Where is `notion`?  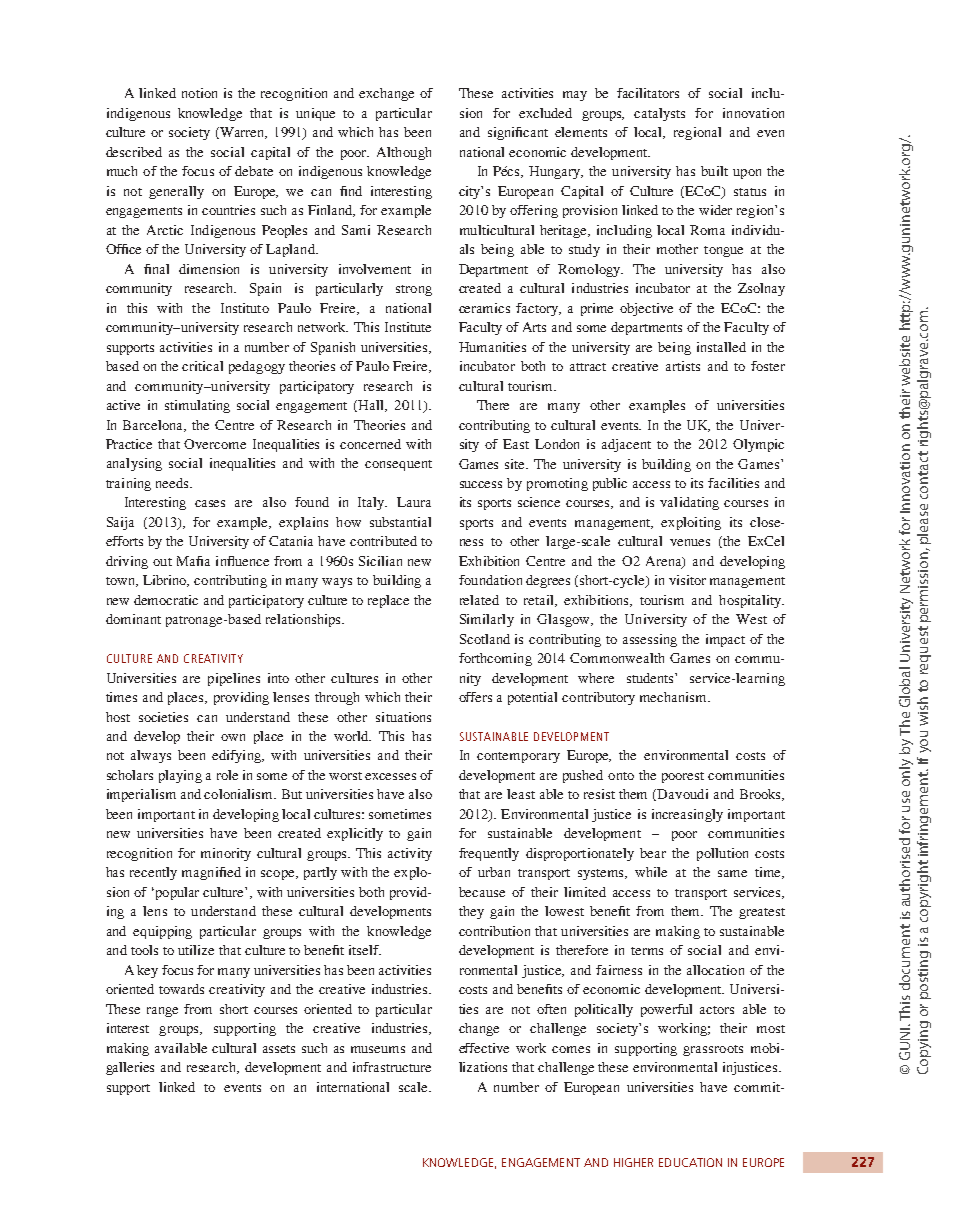 notion is located at coordinates (199, 93).
